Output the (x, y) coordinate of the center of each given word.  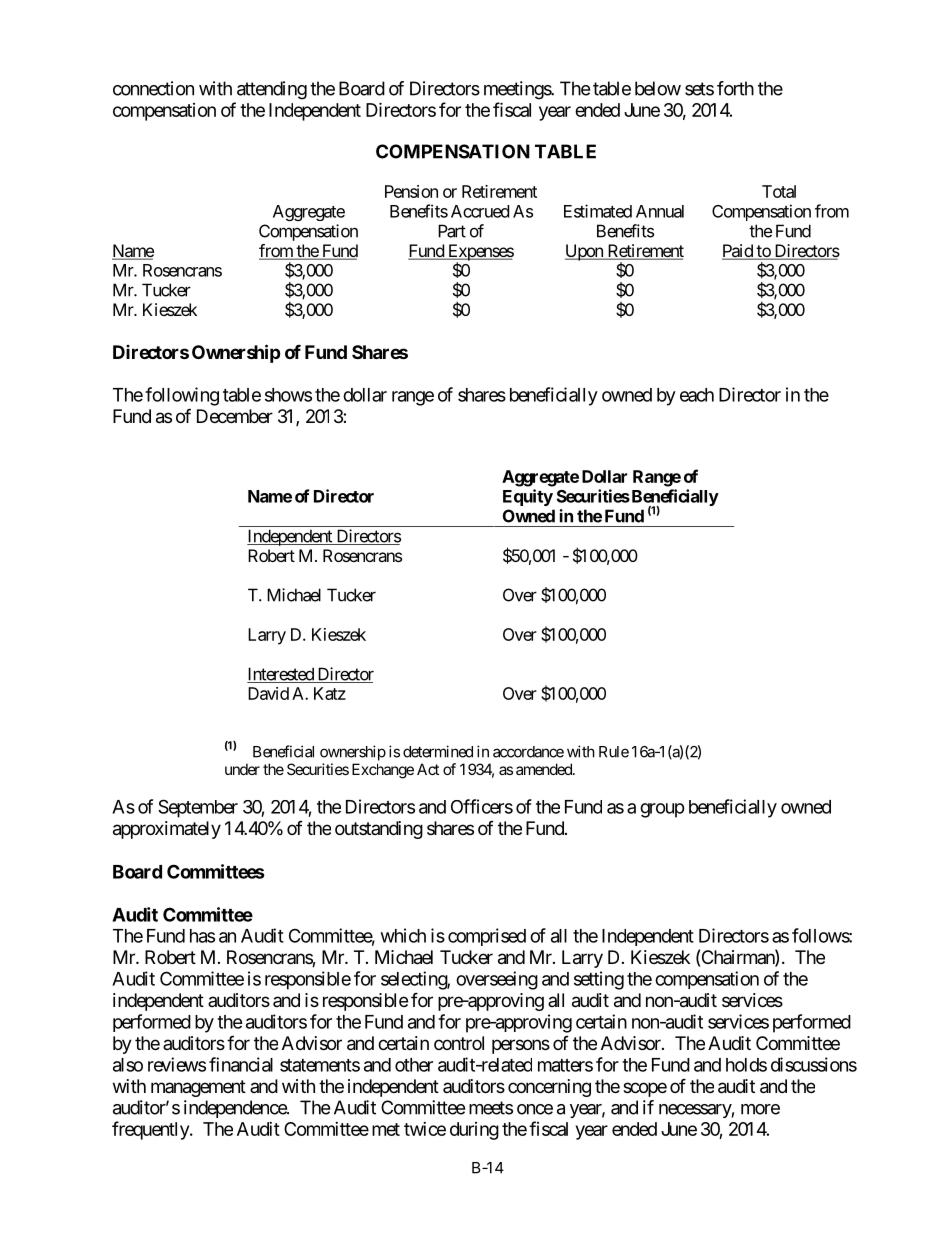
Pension (411, 191)
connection (153, 88)
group (662, 810)
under (242, 769)
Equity (528, 497)
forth (735, 88)
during (474, 1131)
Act (428, 769)
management (198, 1088)
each (697, 395)
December (235, 416)
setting (599, 980)
